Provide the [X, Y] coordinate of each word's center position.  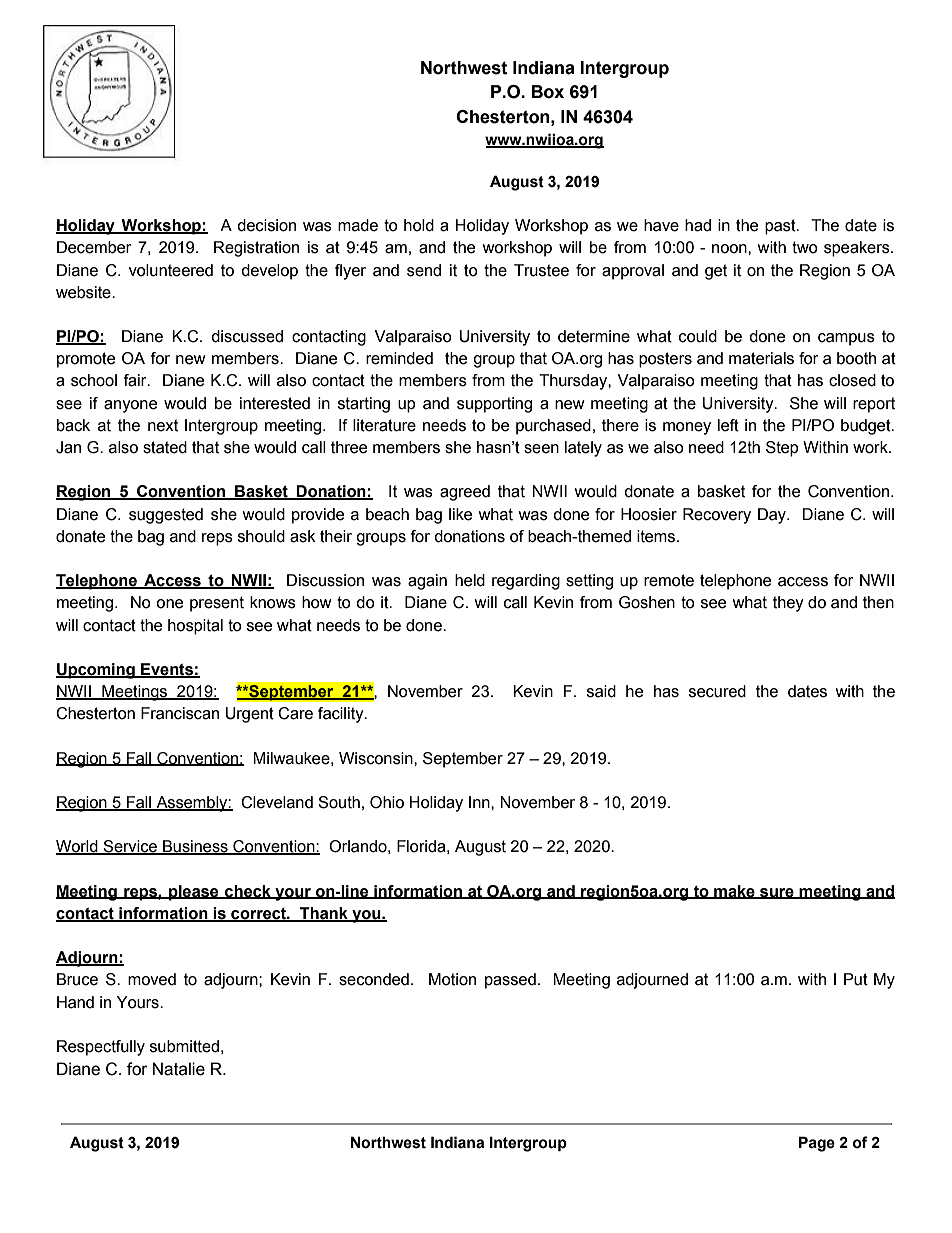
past [781, 227]
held [470, 580]
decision [266, 225]
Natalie [179, 1069]
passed [510, 981]
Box [548, 92]
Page [817, 1144]
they [788, 604]
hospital [195, 627]
